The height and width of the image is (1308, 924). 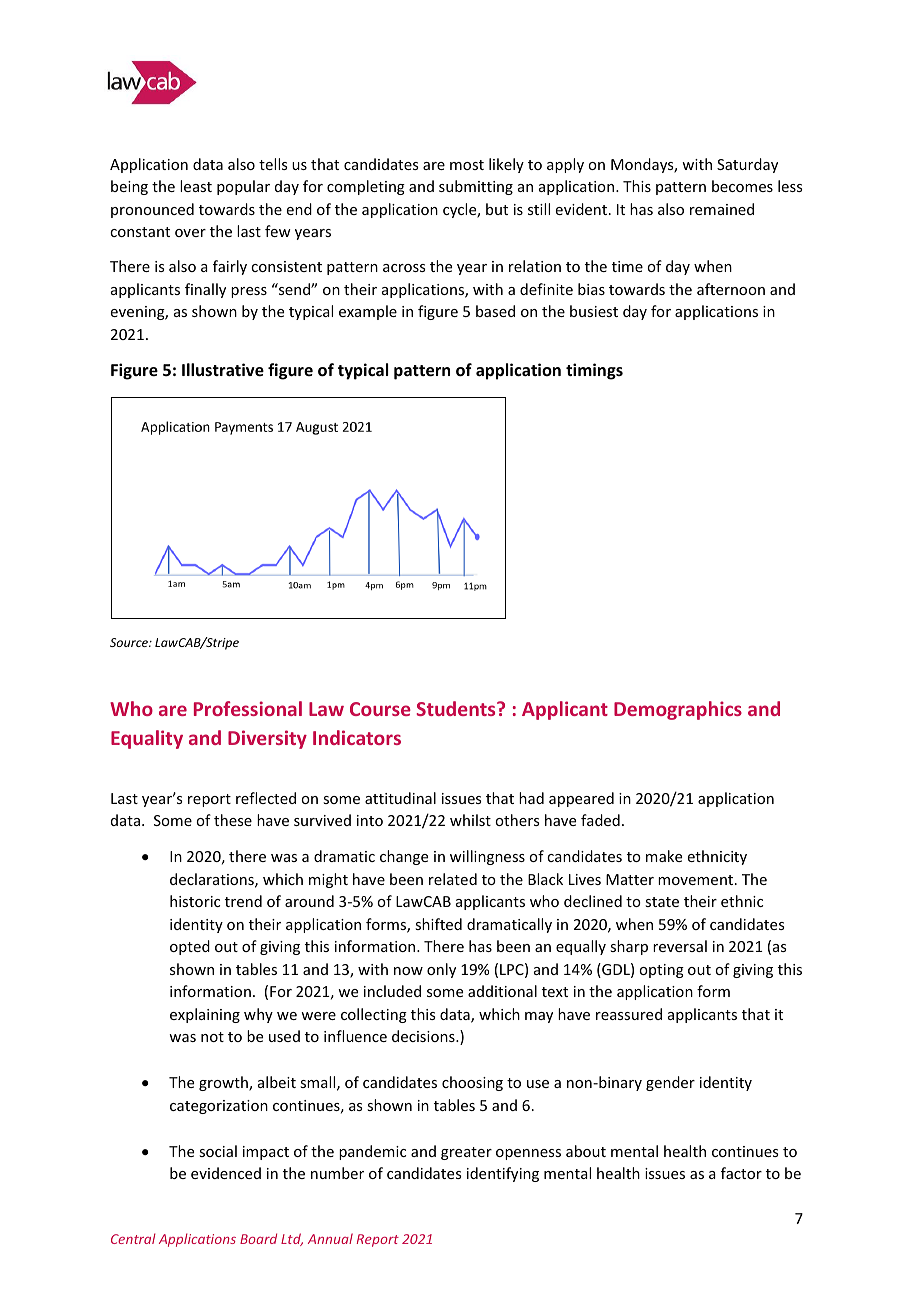 What do you see at coordinates (190, 947) in the image?
I see `opted` at bounding box center [190, 947].
